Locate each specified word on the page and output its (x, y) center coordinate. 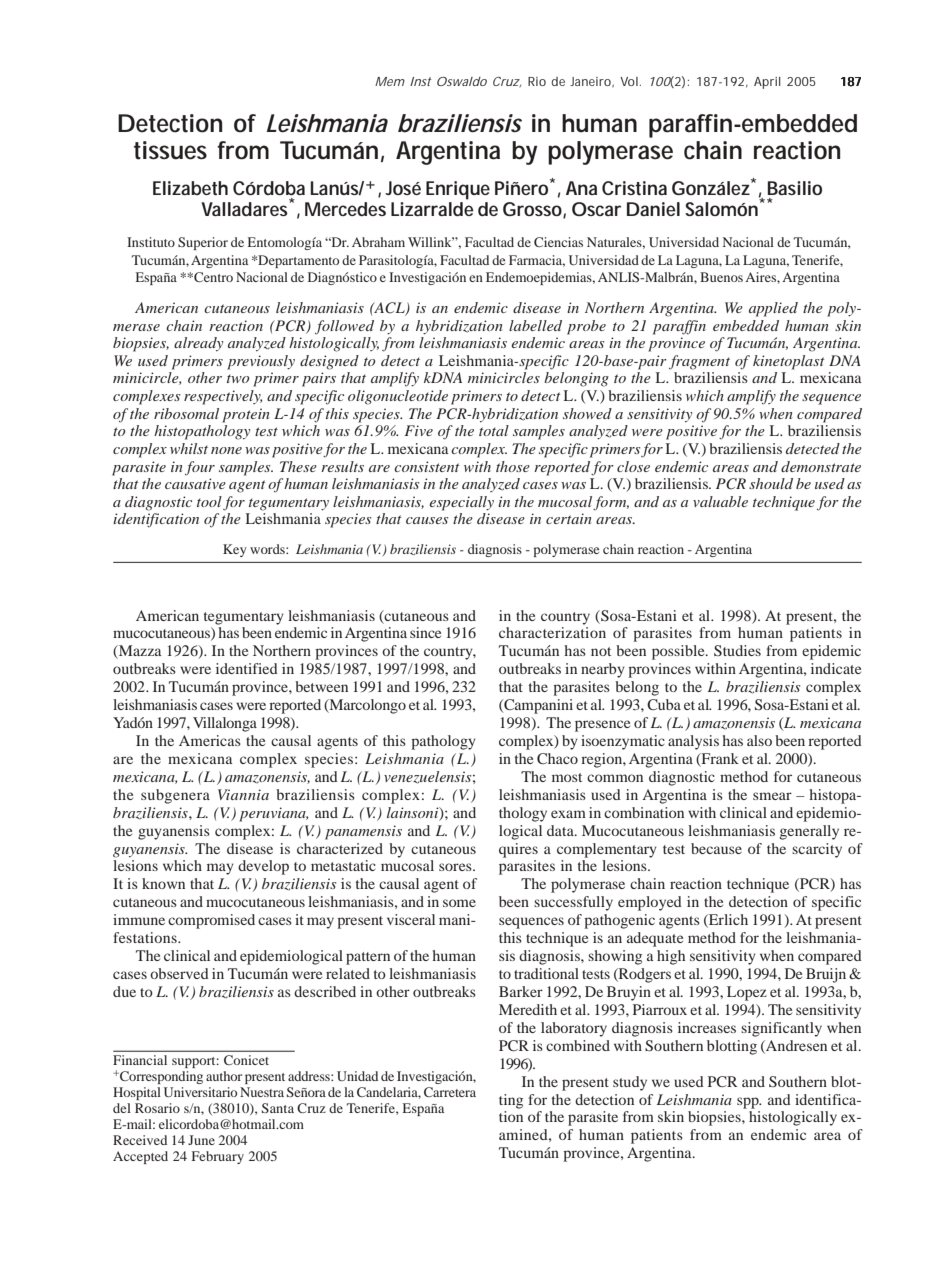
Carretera (450, 1092)
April (767, 83)
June (201, 1140)
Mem (390, 81)
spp (749, 1103)
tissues (170, 150)
